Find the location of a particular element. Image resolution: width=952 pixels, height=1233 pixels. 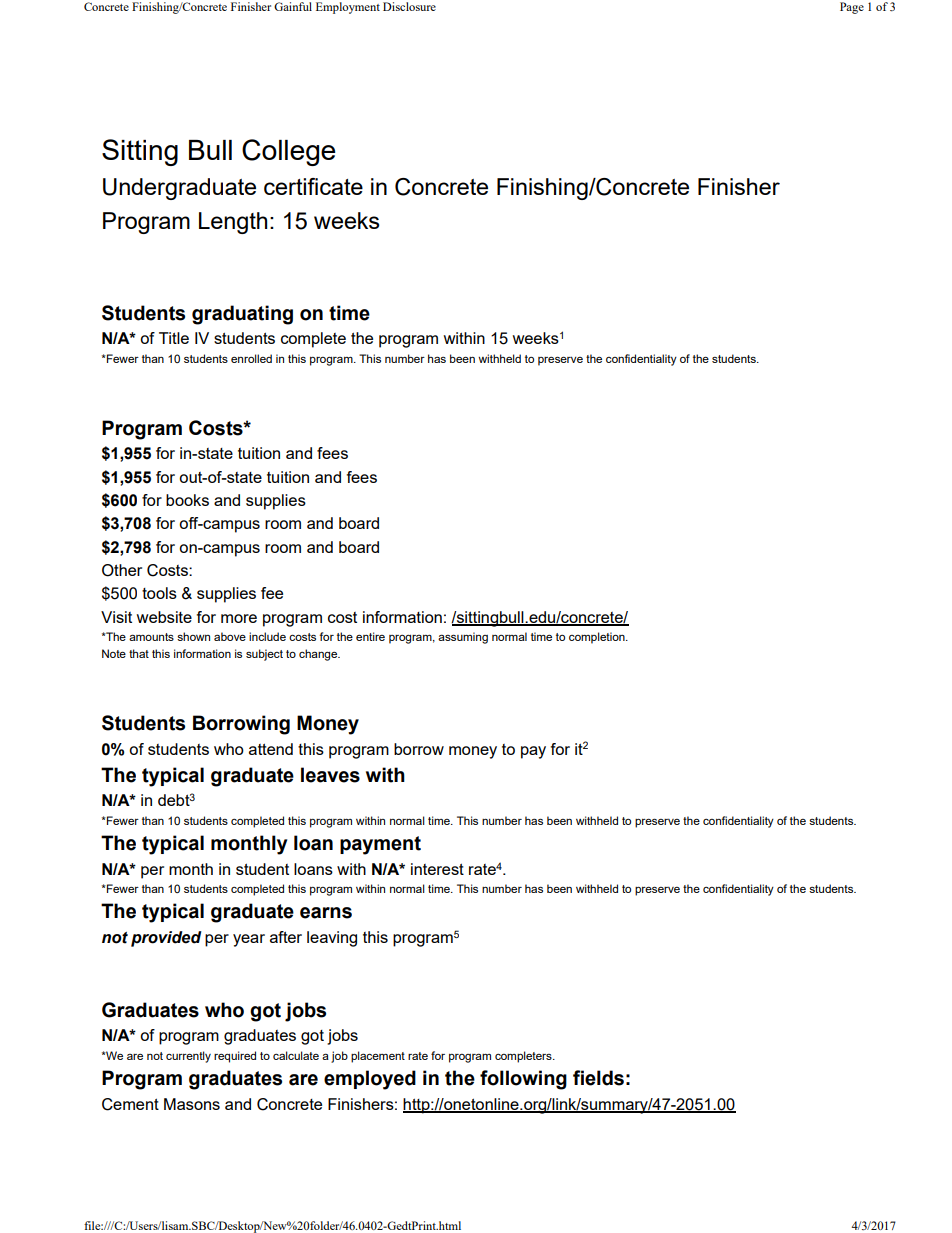

Disclosure is located at coordinates (409, 6).
